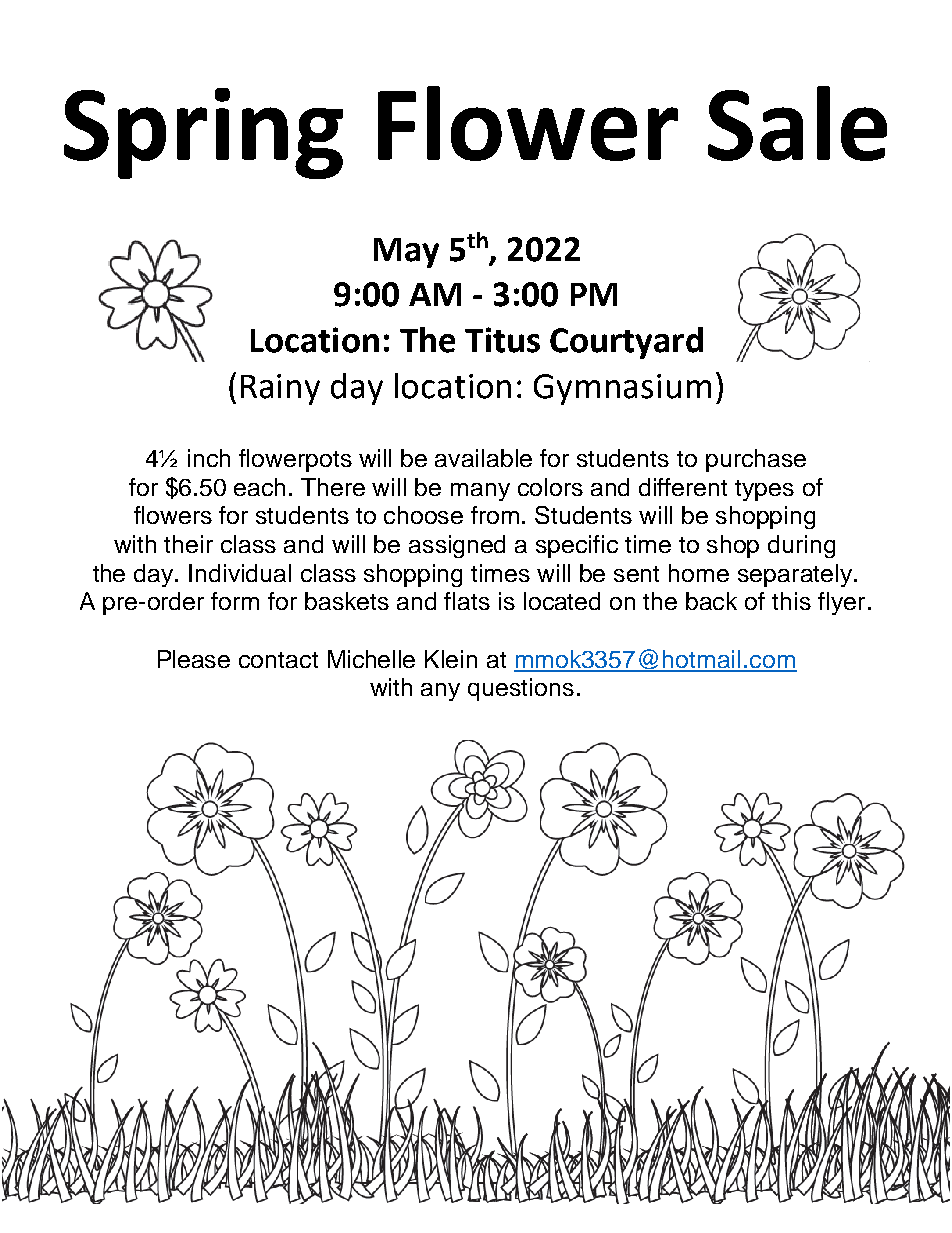 The width and height of the document is (952, 1233). I want to click on contact, so click(278, 660).
